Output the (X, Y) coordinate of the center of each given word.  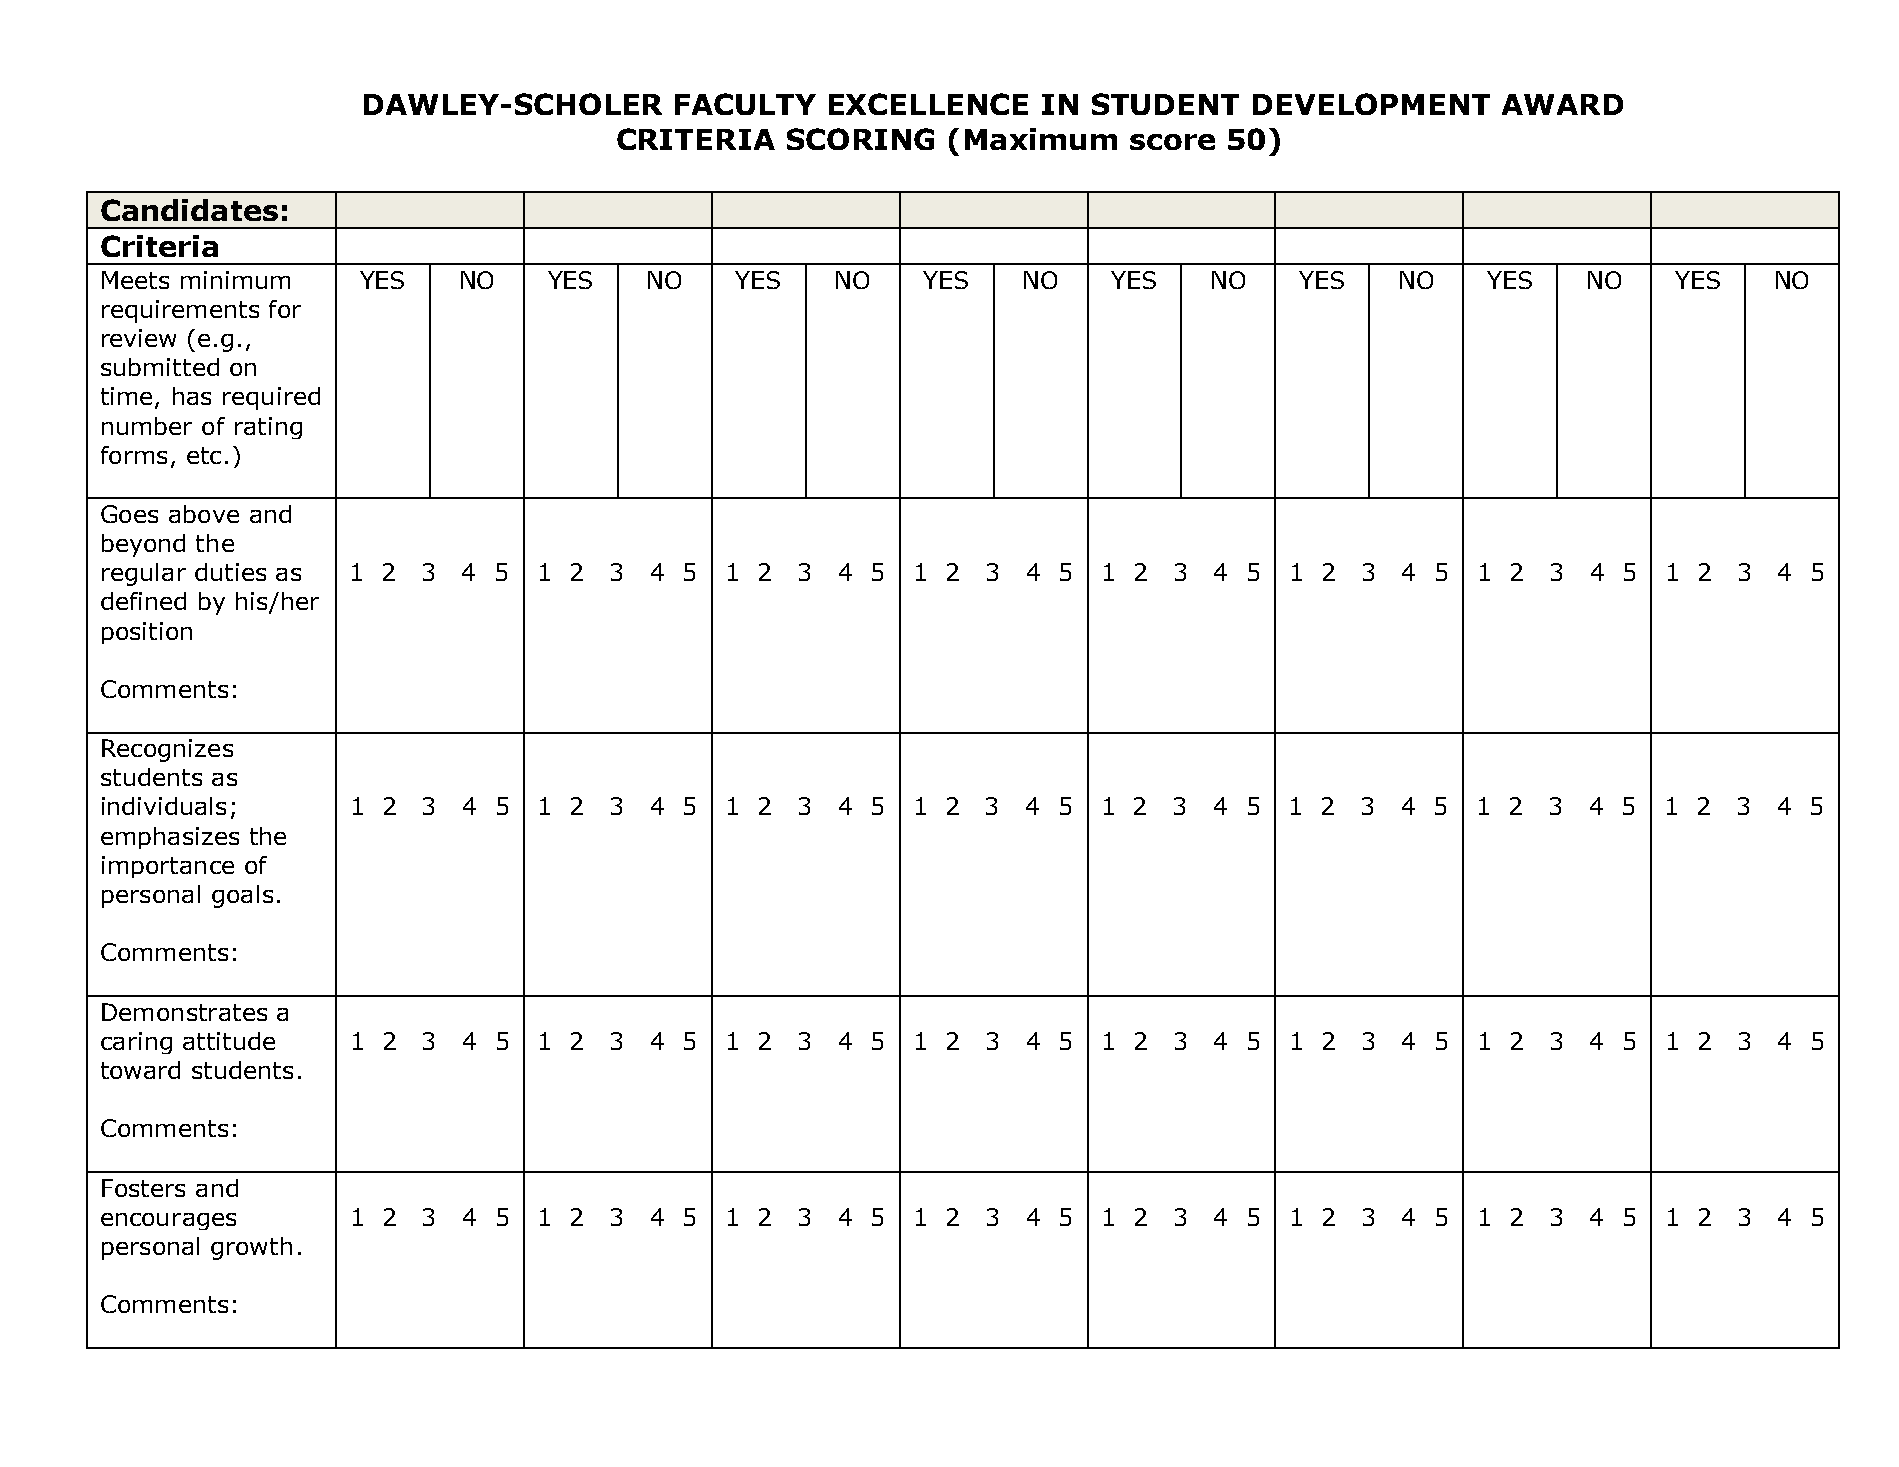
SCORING (860, 139)
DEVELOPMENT (1371, 104)
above (204, 514)
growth (251, 1248)
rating (268, 428)
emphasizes (170, 838)
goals (242, 896)
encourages (168, 1221)
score (1172, 142)
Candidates (189, 210)
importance (168, 867)
